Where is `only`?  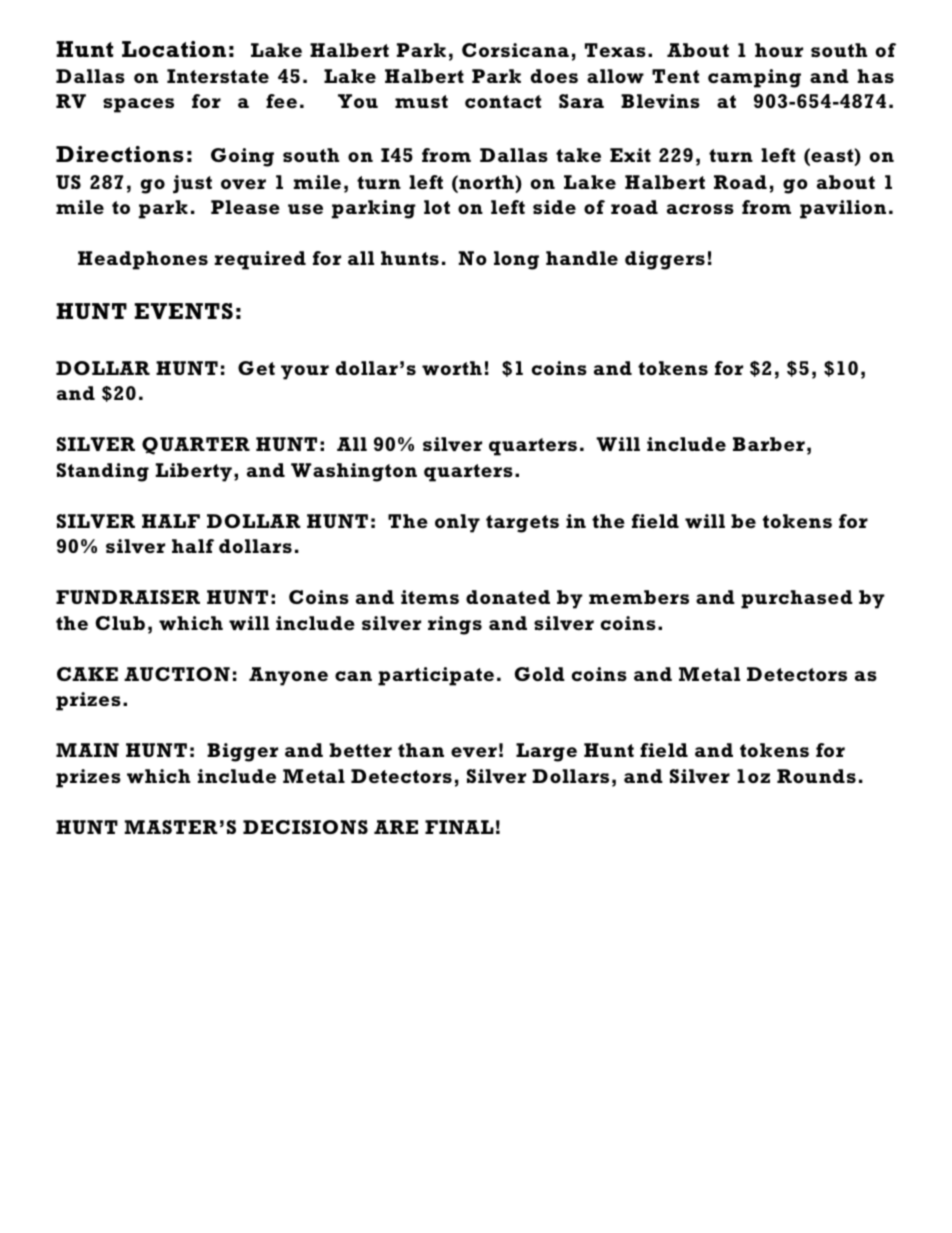 only is located at coordinates (457, 523).
